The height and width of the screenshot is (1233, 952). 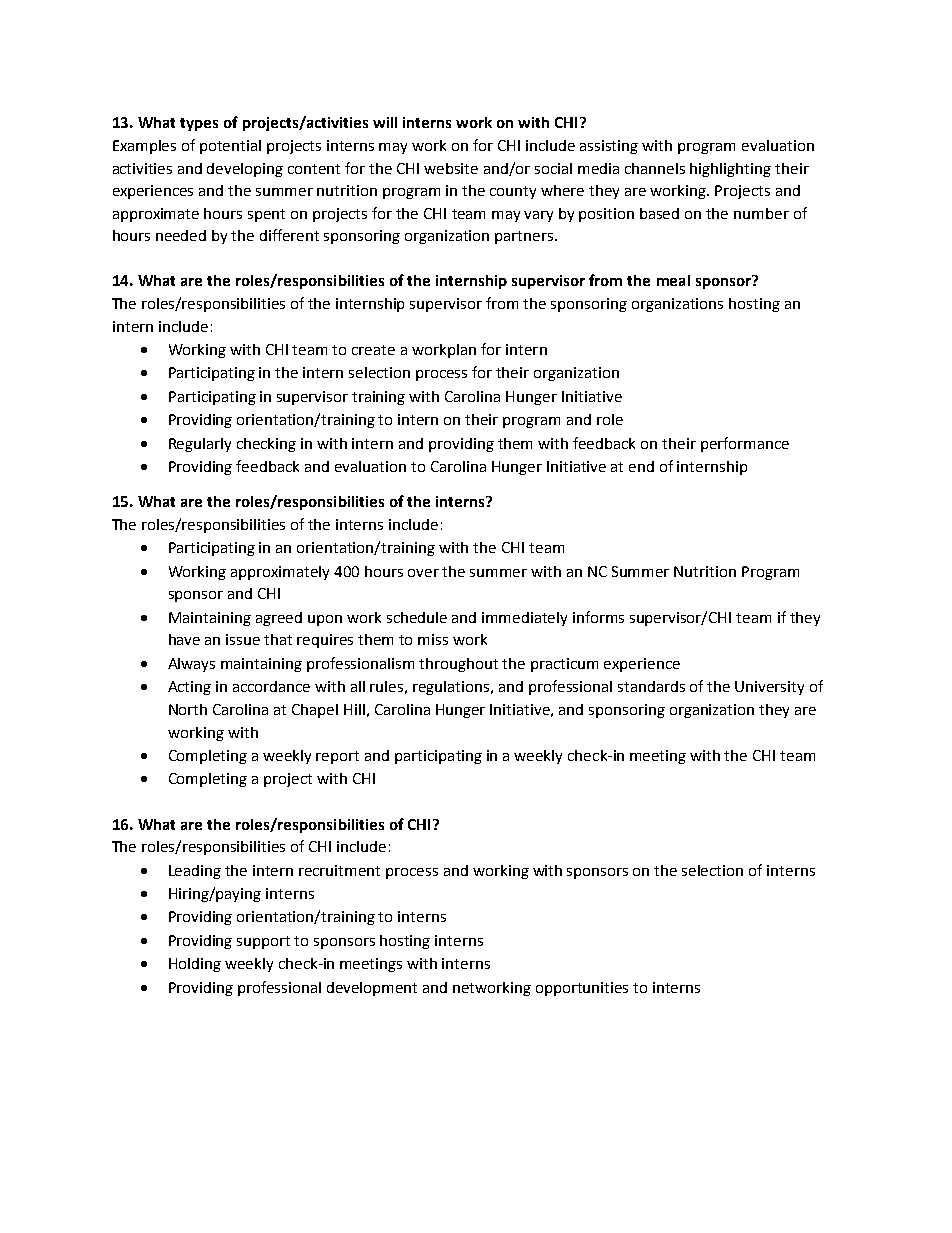 What do you see at coordinates (730, 170) in the screenshot?
I see `highlighting` at bounding box center [730, 170].
